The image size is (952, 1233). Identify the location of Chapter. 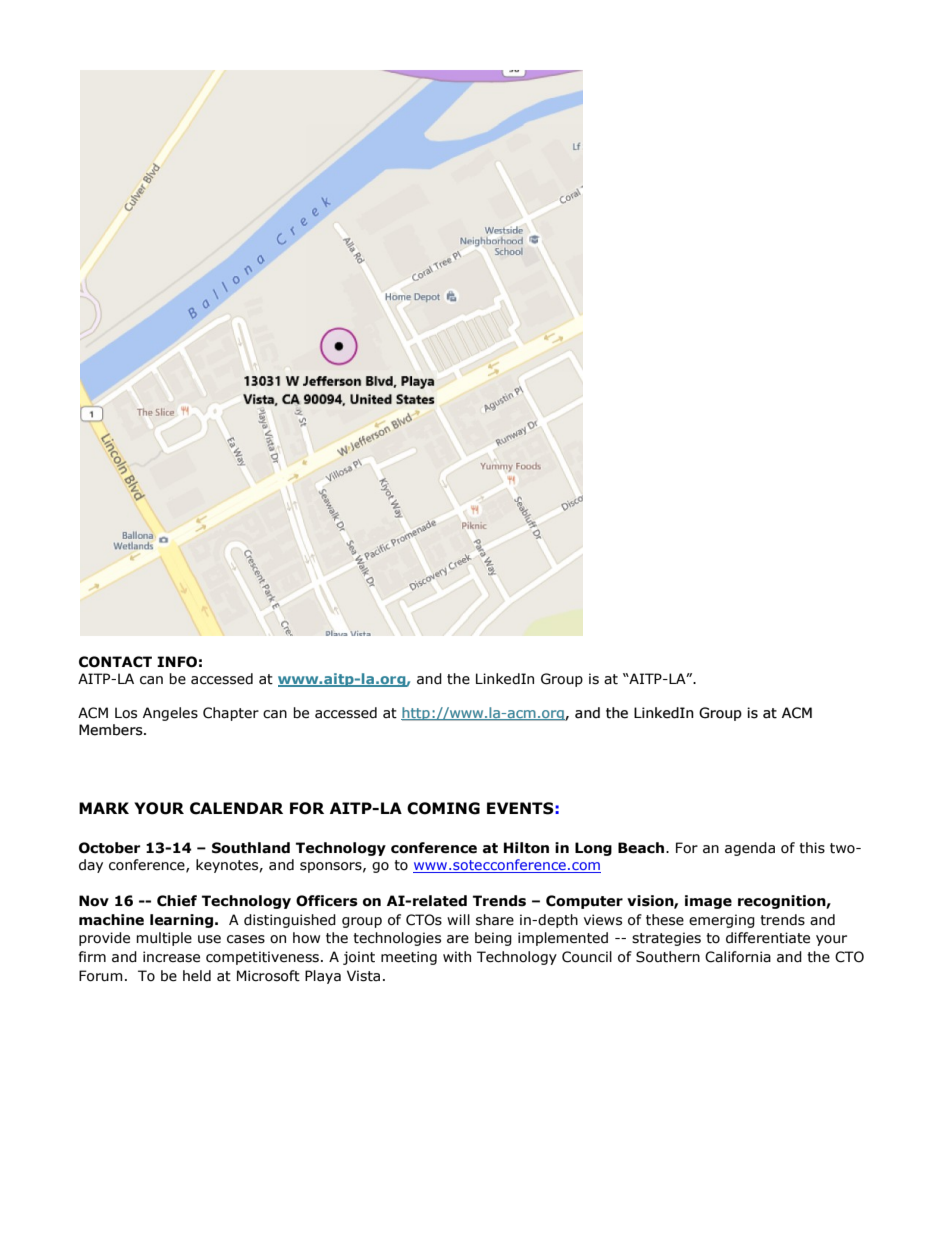
(231, 714).
